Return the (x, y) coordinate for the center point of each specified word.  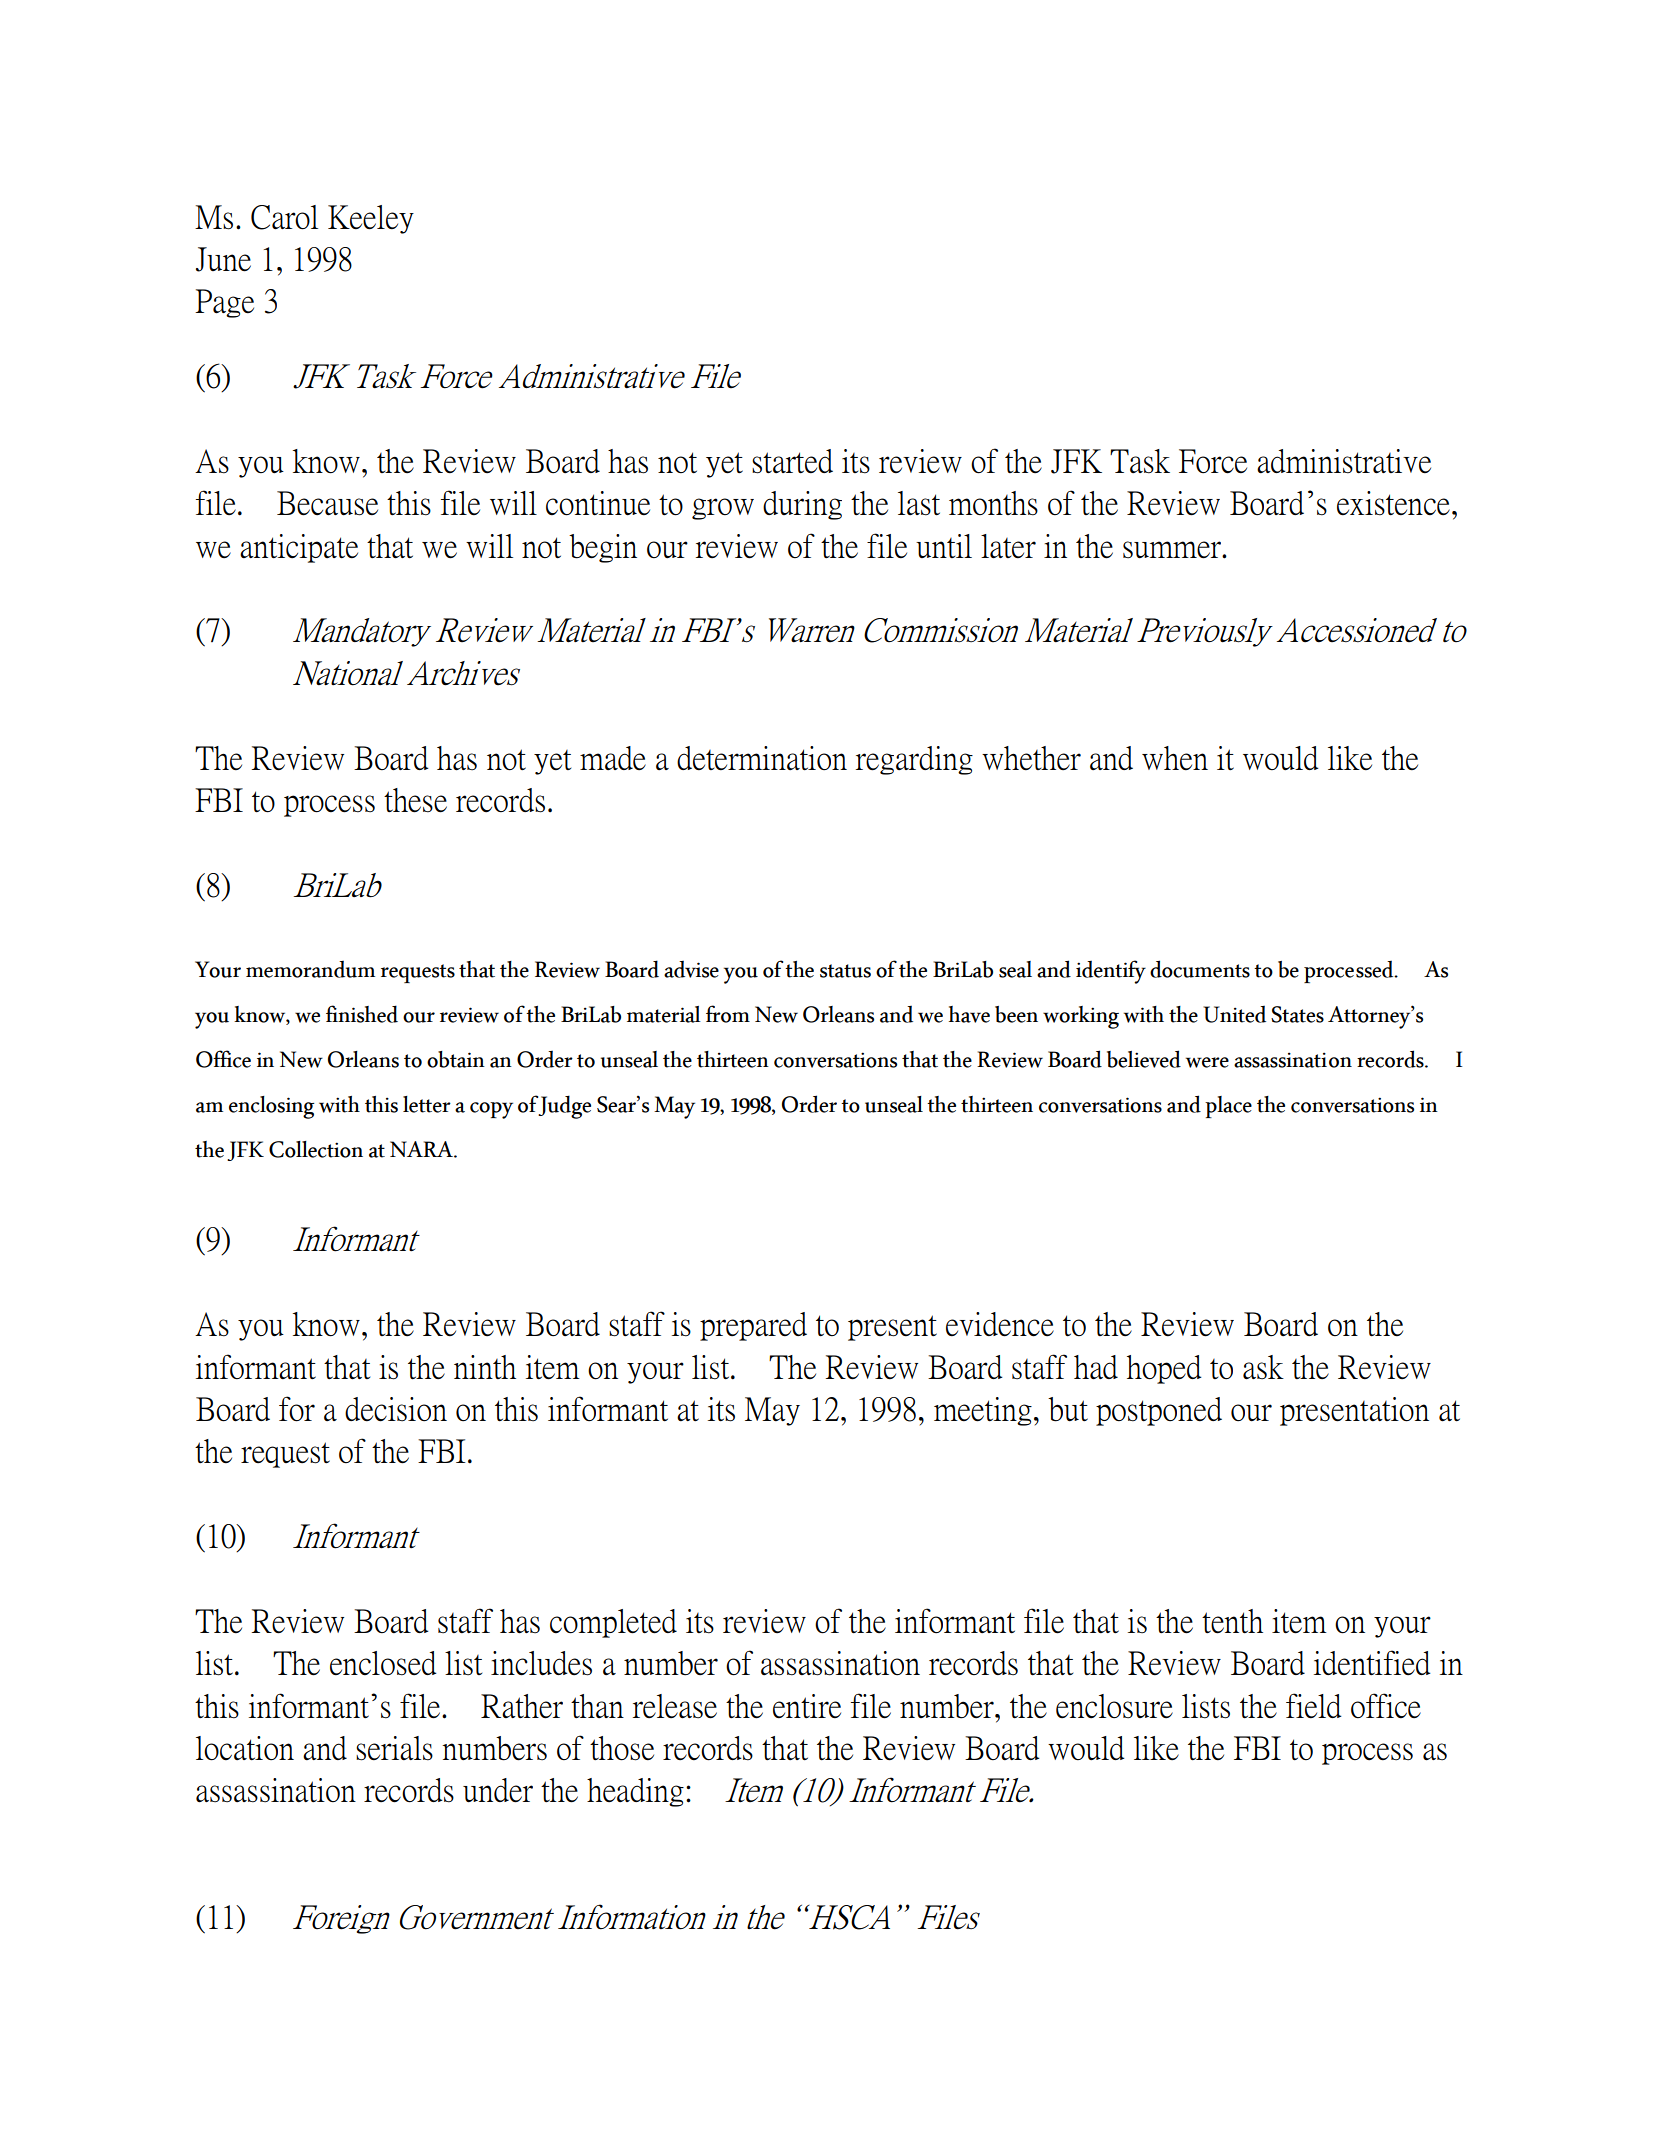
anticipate (299, 548)
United (1234, 1014)
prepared (753, 1326)
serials (394, 1748)
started (792, 461)
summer (1173, 550)
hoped (1164, 1369)
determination (762, 758)
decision (396, 1409)
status (845, 971)
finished (362, 1014)
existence (1393, 503)
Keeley (371, 219)
